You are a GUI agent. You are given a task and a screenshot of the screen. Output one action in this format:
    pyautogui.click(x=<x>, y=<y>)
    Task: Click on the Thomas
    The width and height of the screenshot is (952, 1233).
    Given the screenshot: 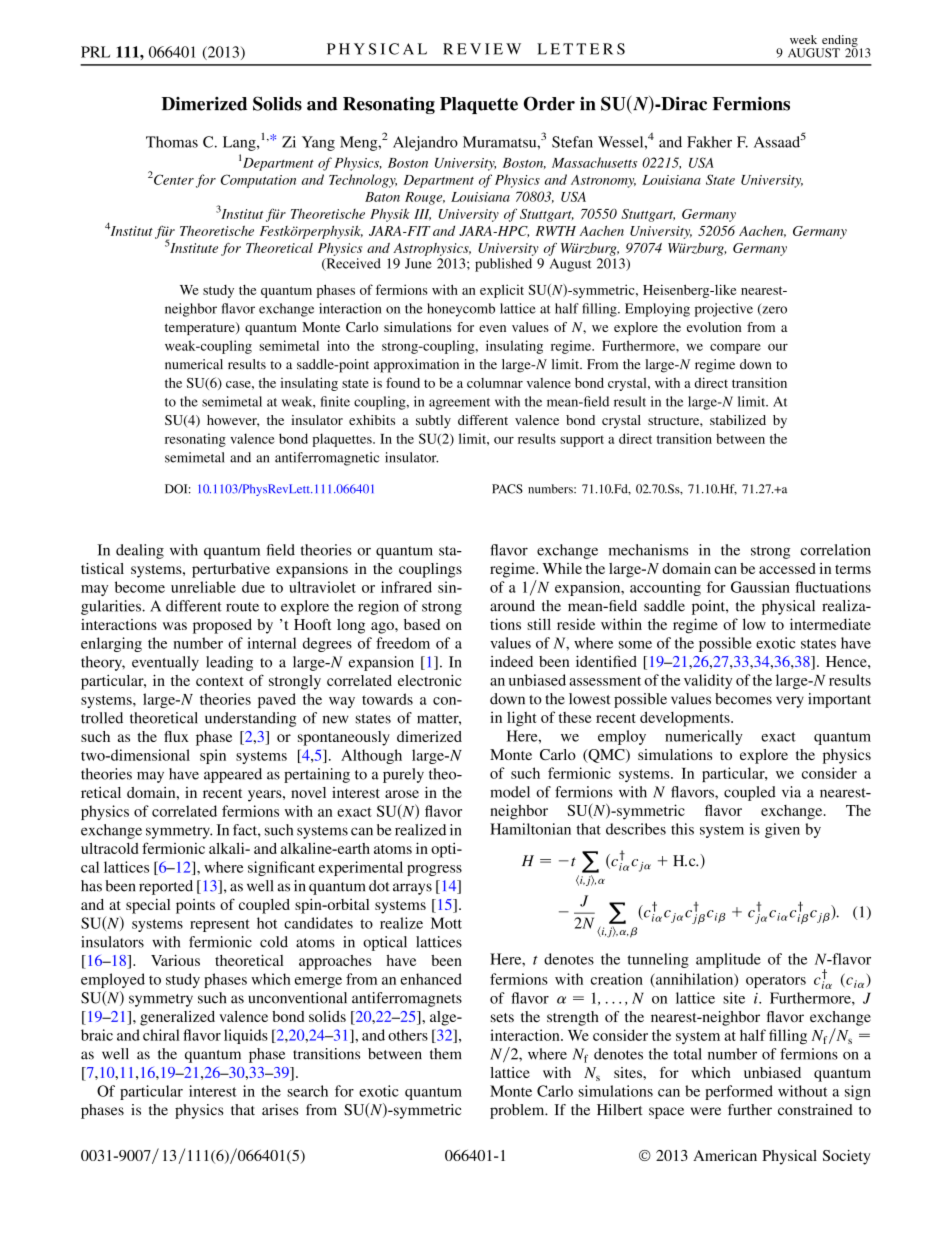 What is the action you would take?
    pyautogui.click(x=172, y=142)
